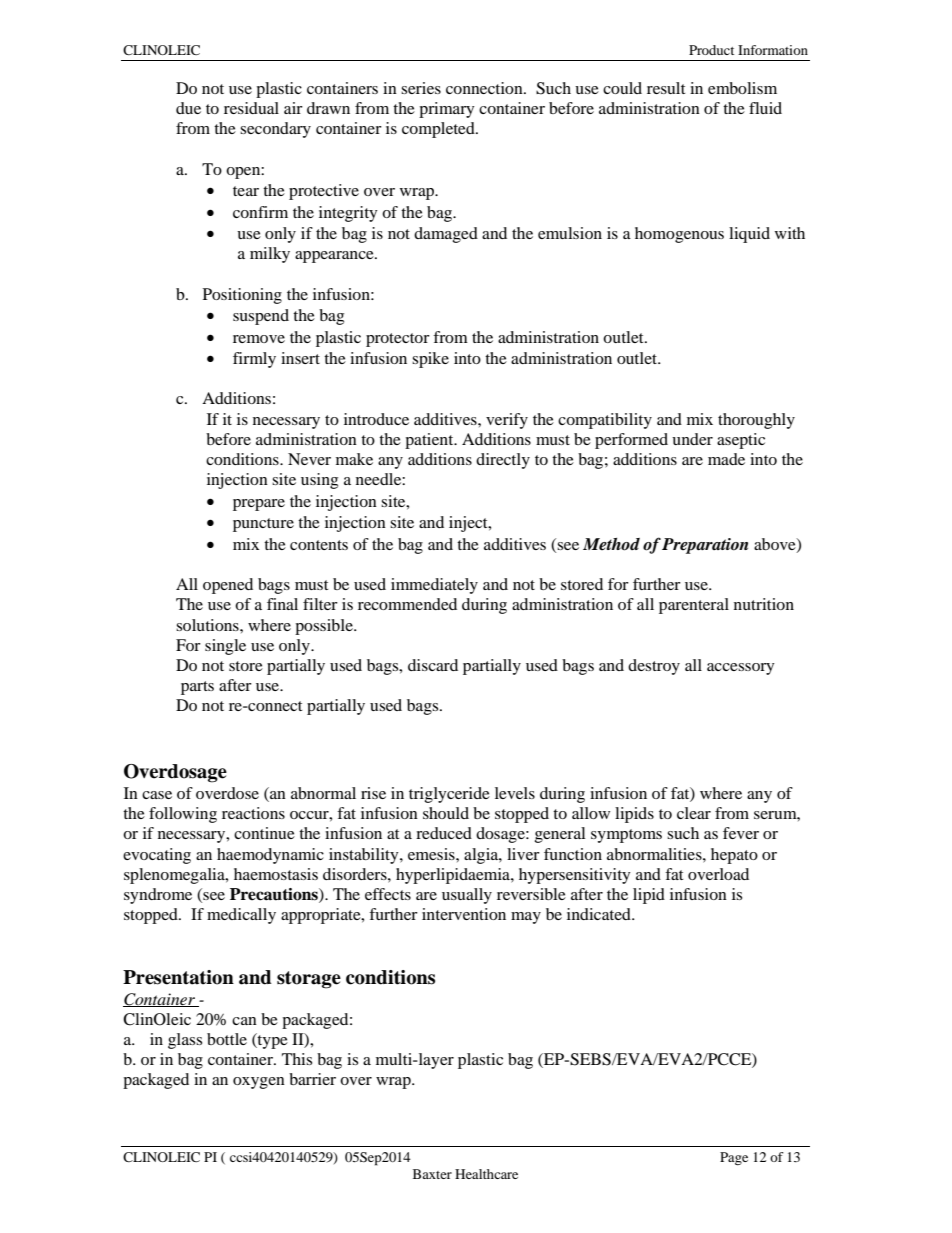 This image has width=952, height=1233. Describe the element at coordinates (756, 421) in the image. I see `thoroughly` at that location.
